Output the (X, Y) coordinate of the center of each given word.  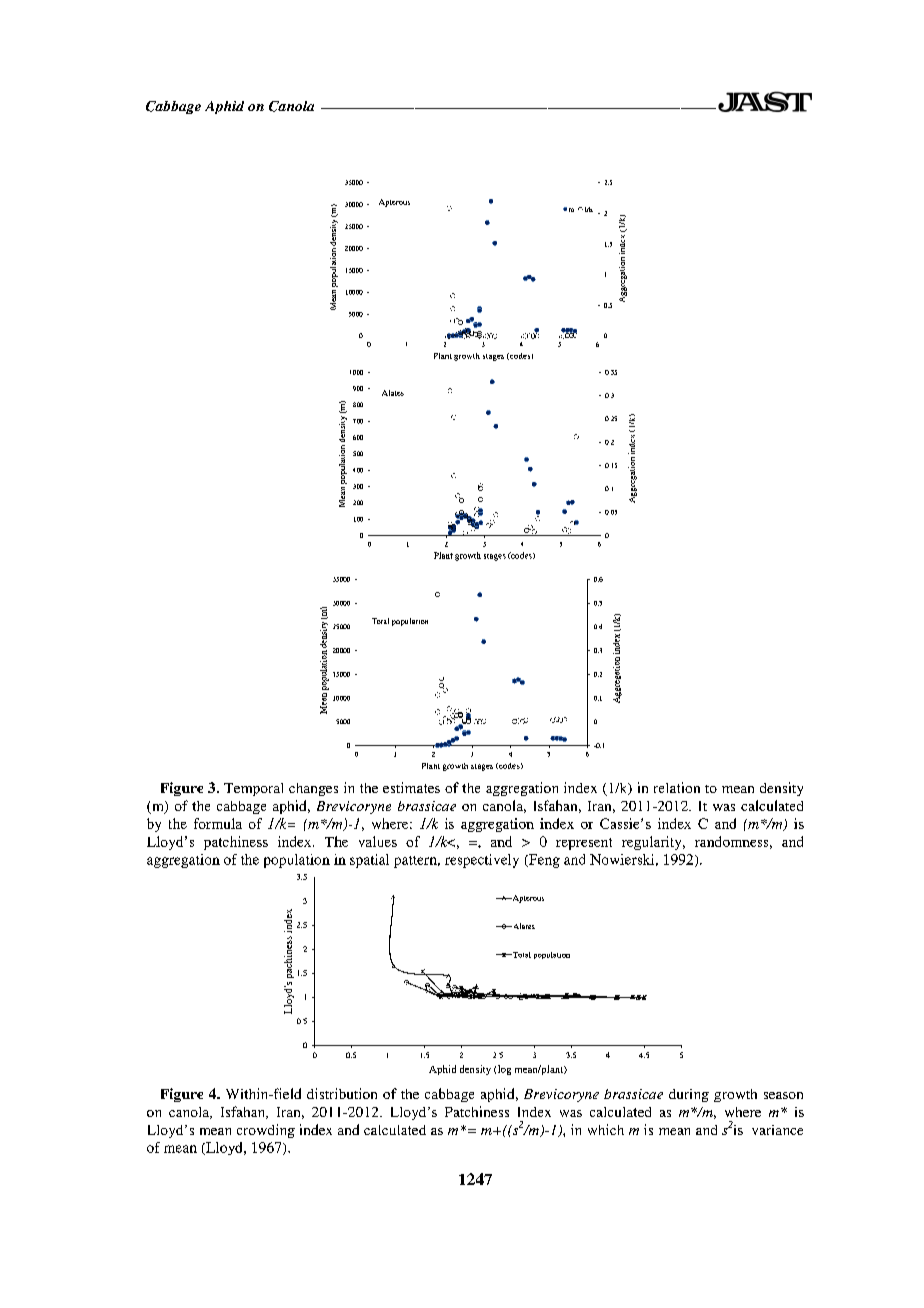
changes (313, 789)
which (606, 1129)
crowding (266, 1131)
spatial (369, 861)
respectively (482, 861)
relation (677, 787)
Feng (543, 861)
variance (777, 1130)
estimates (411, 787)
